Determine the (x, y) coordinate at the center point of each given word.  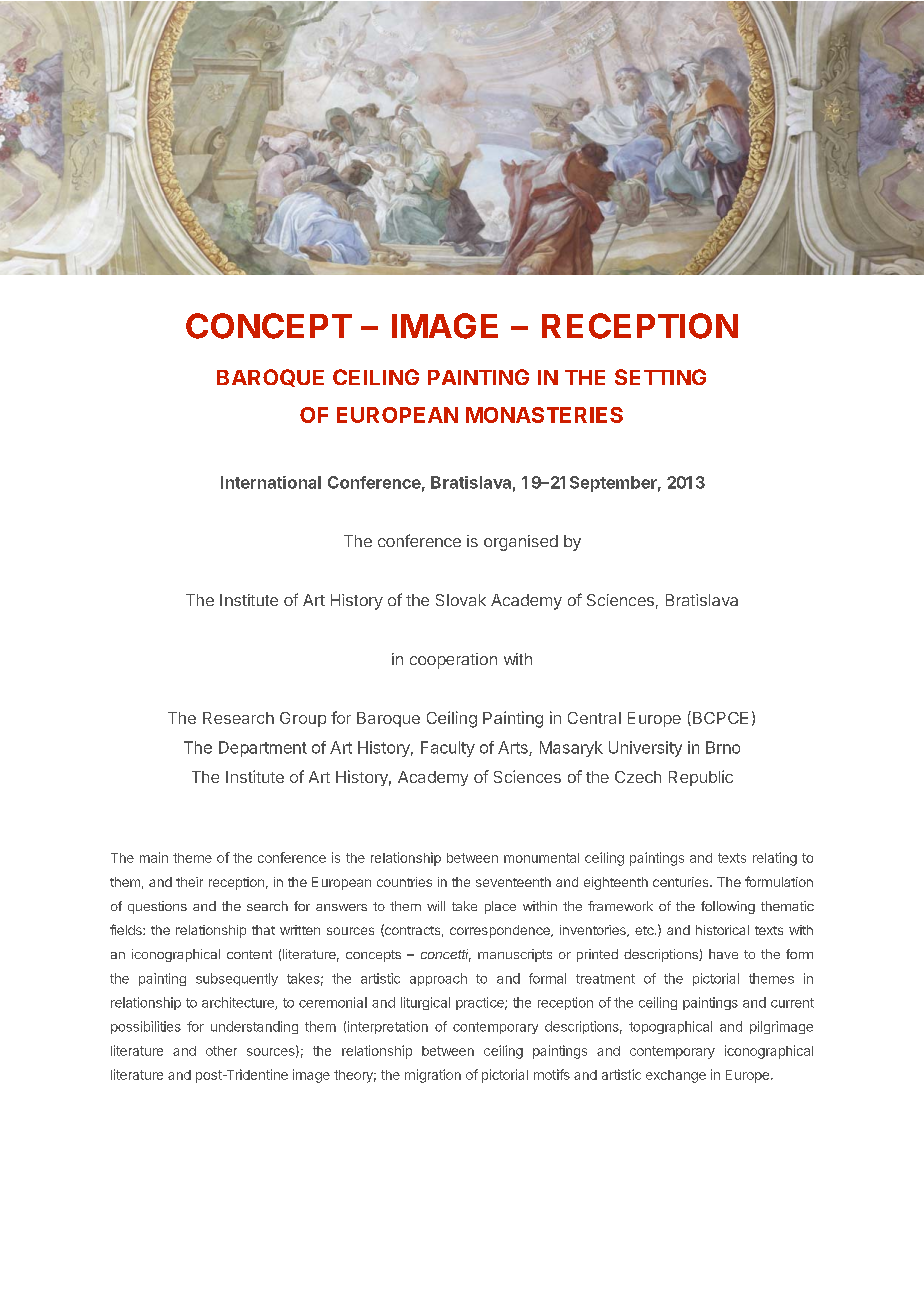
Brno (723, 747)
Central (594, 718)
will (436, 906)
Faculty (448, 749)
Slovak (461, 600)
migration (433, 1076)
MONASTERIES (544, 415)
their (189, 882)
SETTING (660, 377)
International (271, 482)
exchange (676, 1076)
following (728, 907)
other (221, 1051)
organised (521, 543)
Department (263, 749)
